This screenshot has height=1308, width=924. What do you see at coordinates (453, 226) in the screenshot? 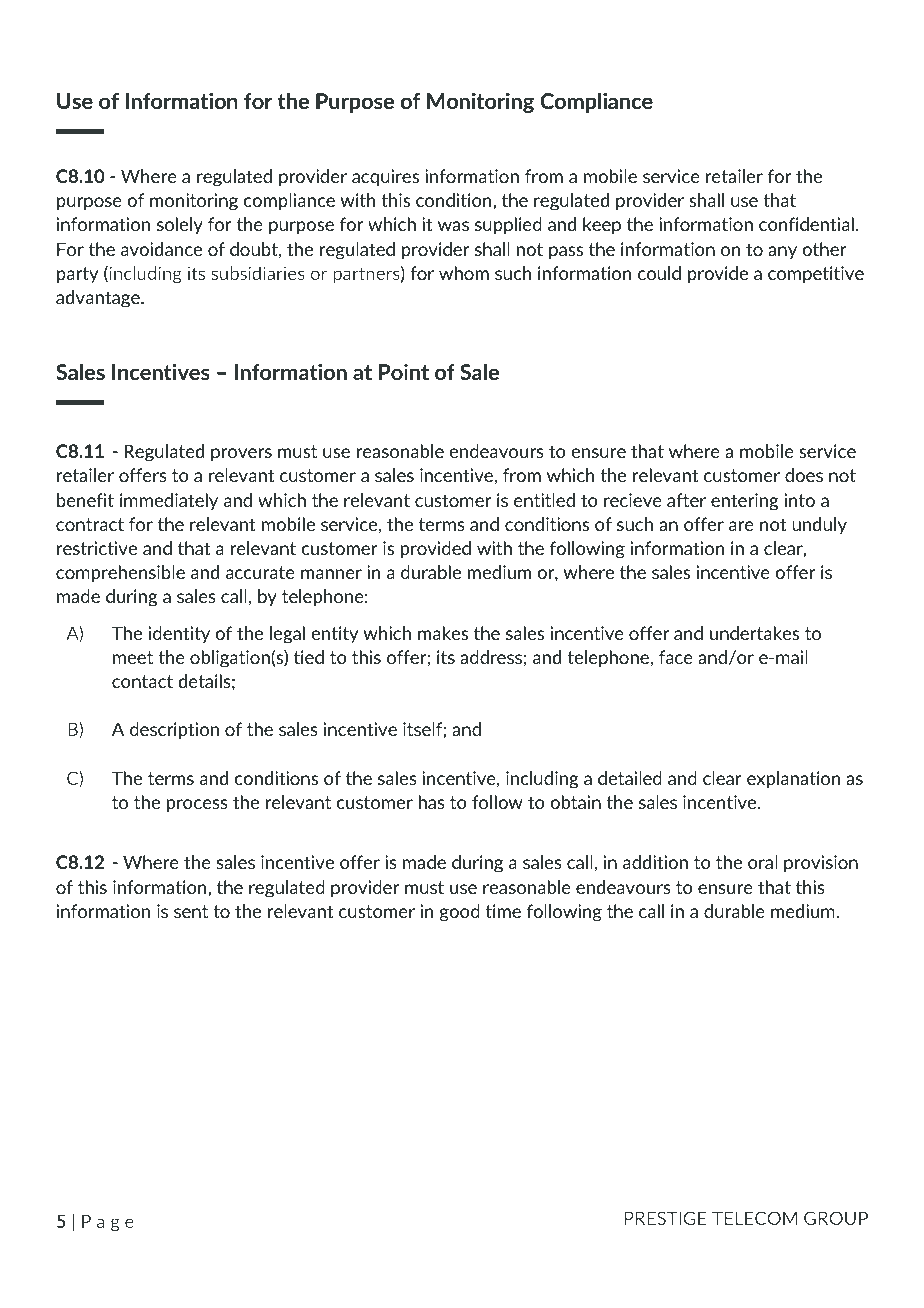
I see `was` at bounding box center [453, 226].
